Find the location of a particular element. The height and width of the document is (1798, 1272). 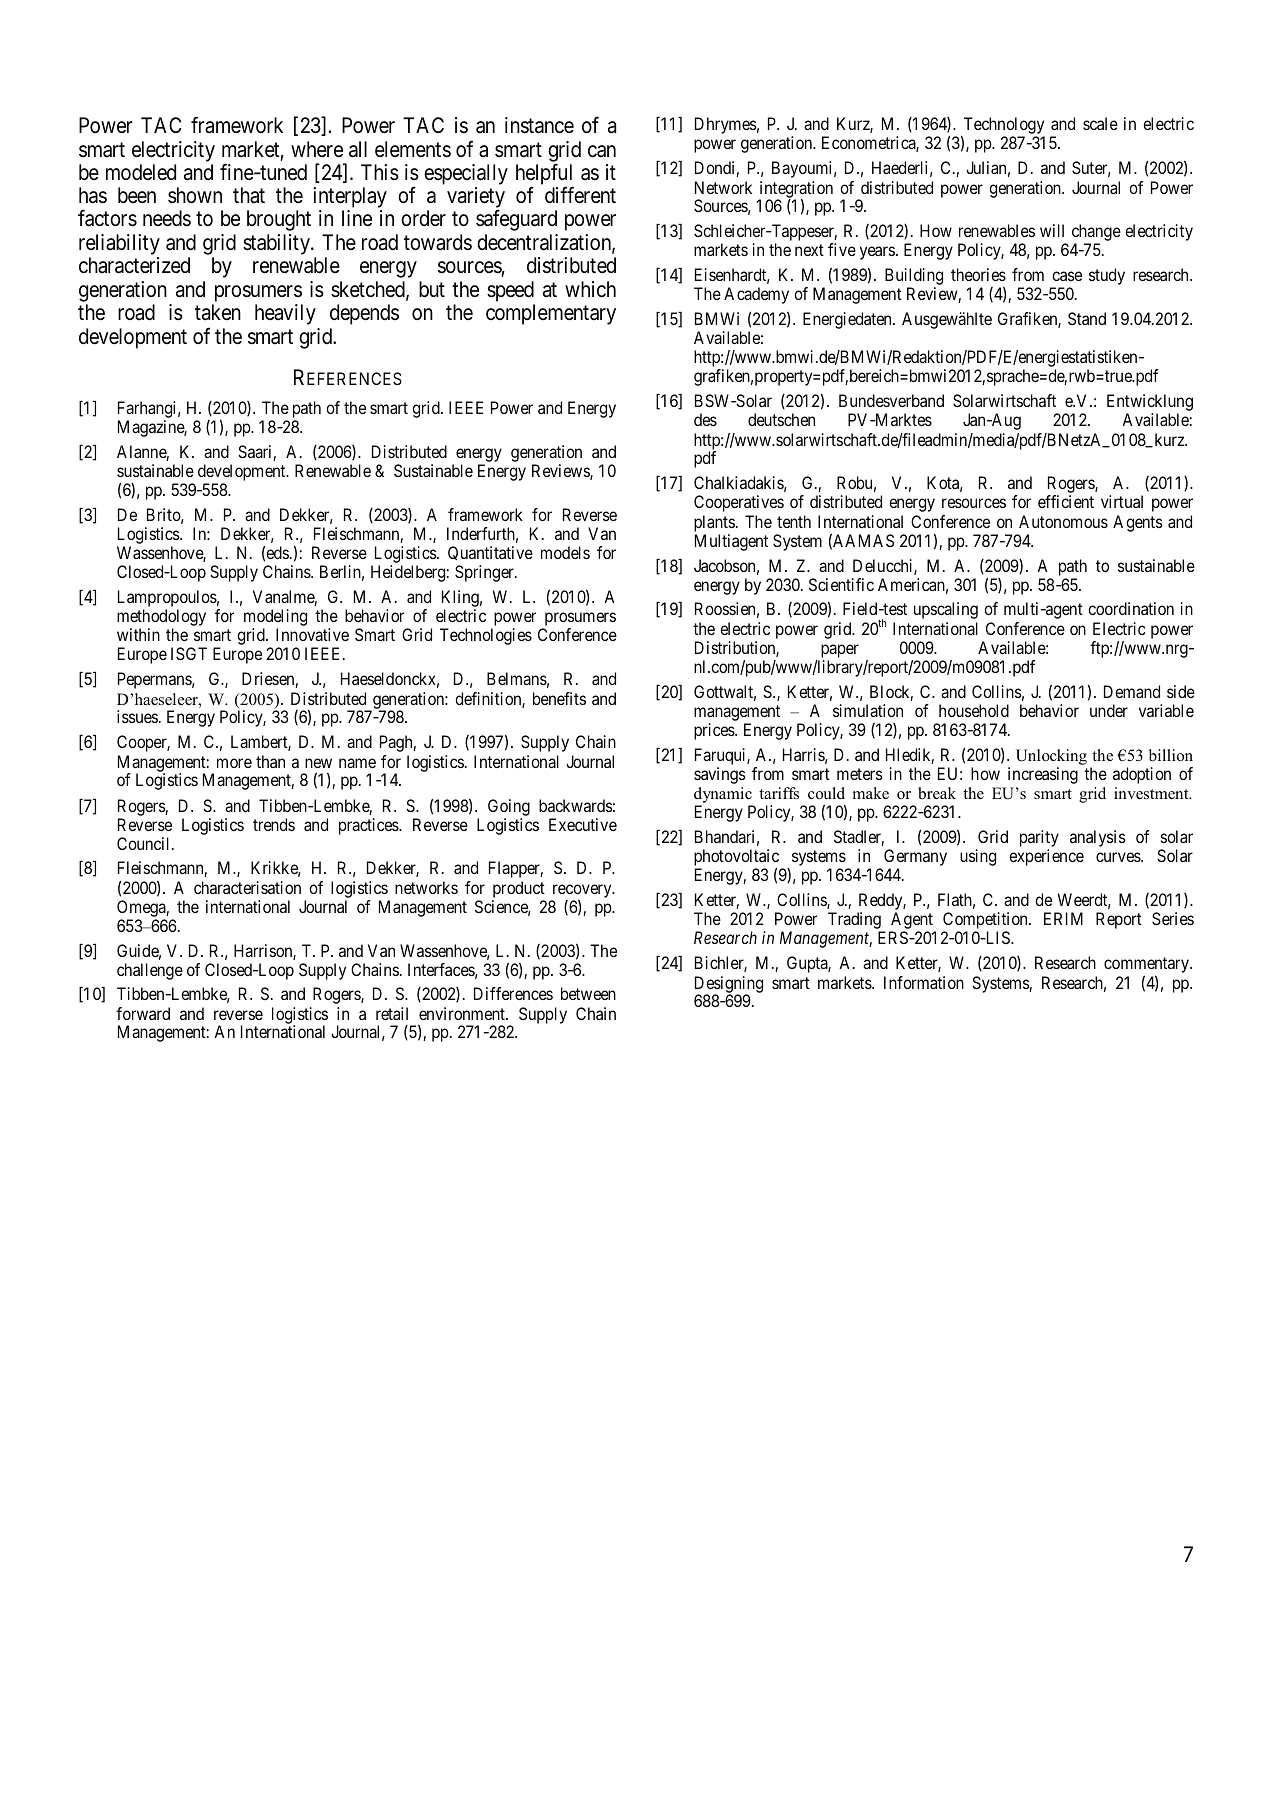

efficient is located at coordinates (1066, 501).
